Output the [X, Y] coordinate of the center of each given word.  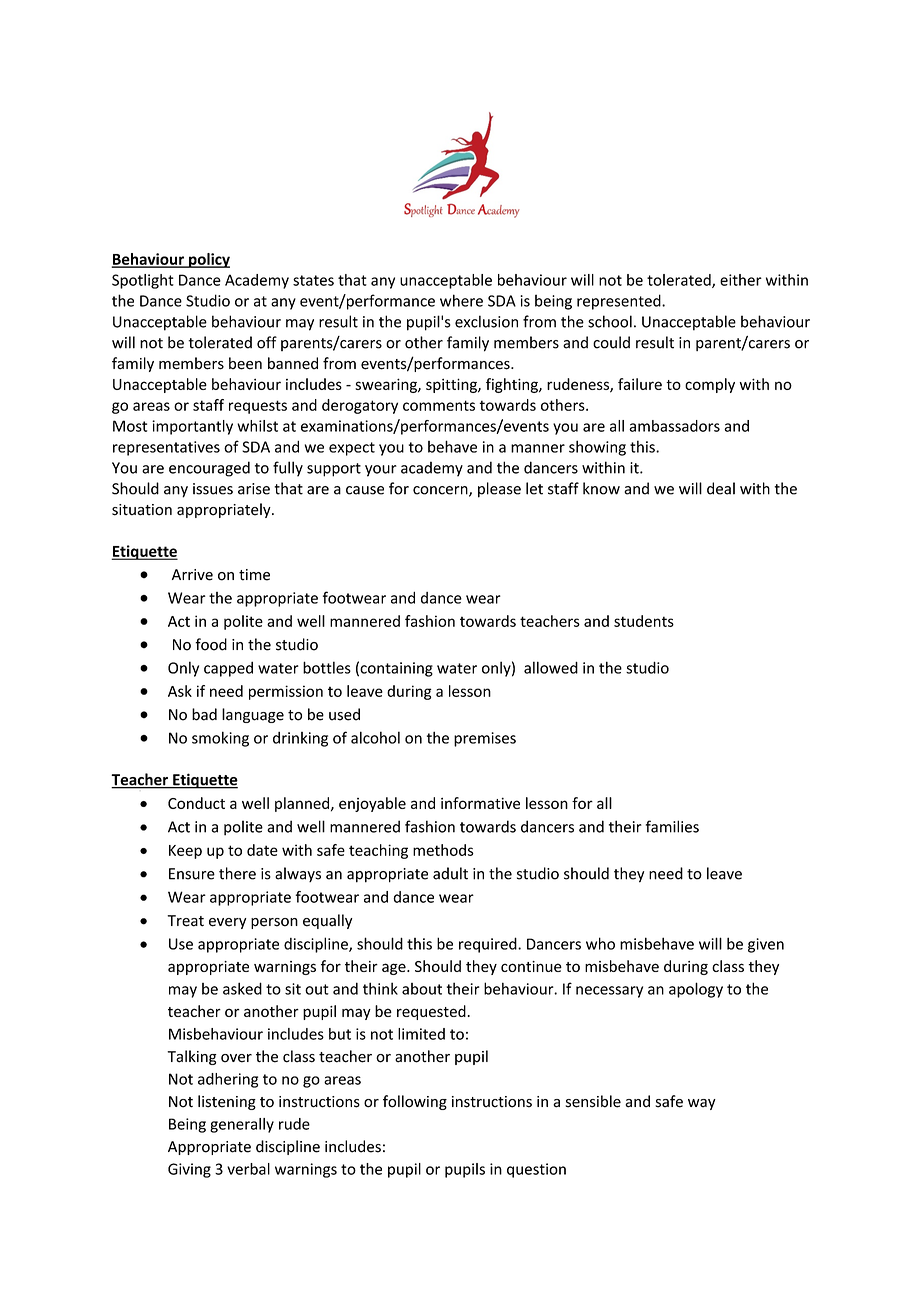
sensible [593, 1101]
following [415, 1102]
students [644, 621]
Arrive [192, 575]
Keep [185, 852]
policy [208, 260]
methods [443, 850]
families [672, 826]
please [499, 490]
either [741, 280]
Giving [189, 1170]
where [461, 300]
